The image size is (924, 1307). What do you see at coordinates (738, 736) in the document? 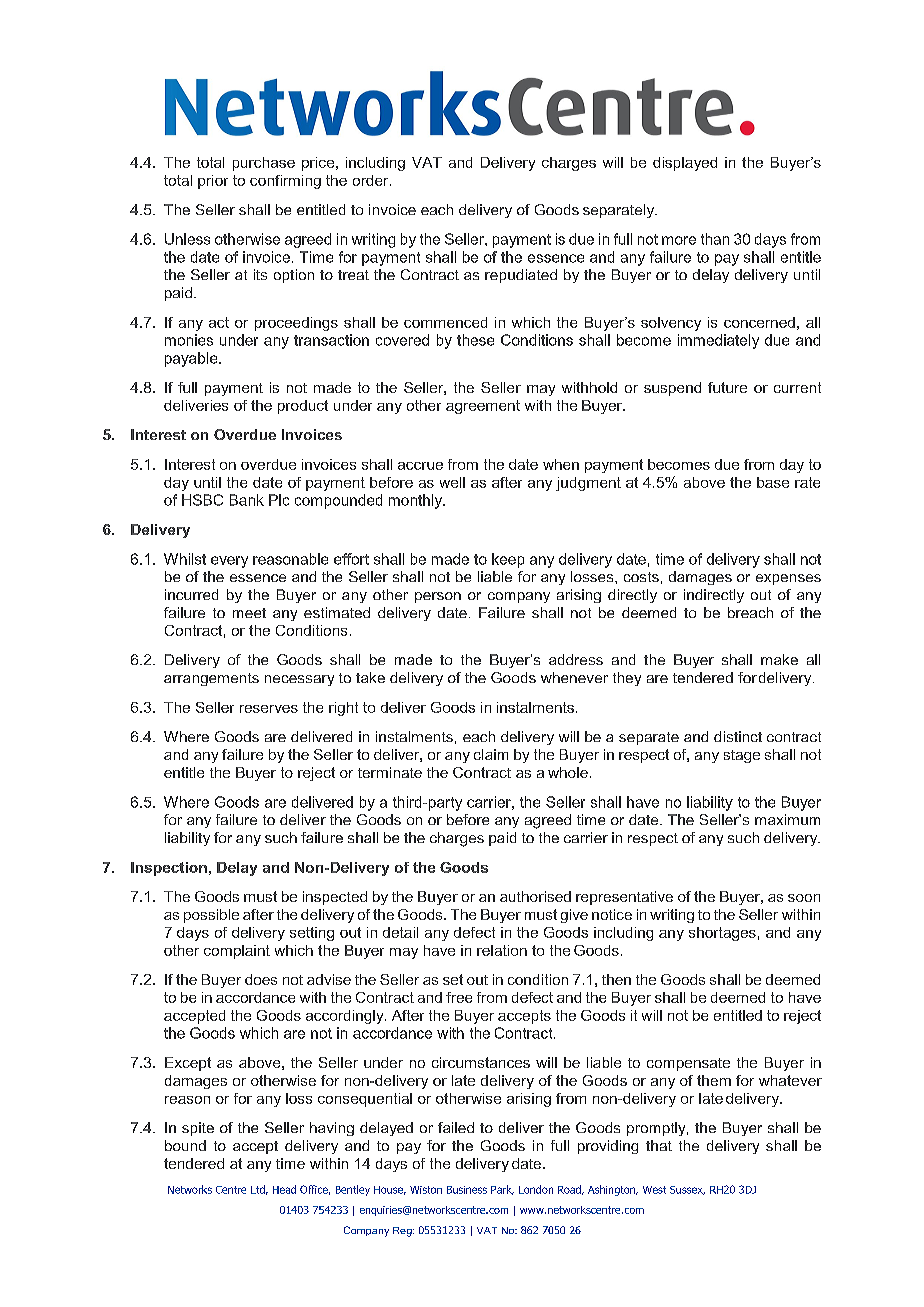
I see `distinct` at bounding box center [738, 736].
